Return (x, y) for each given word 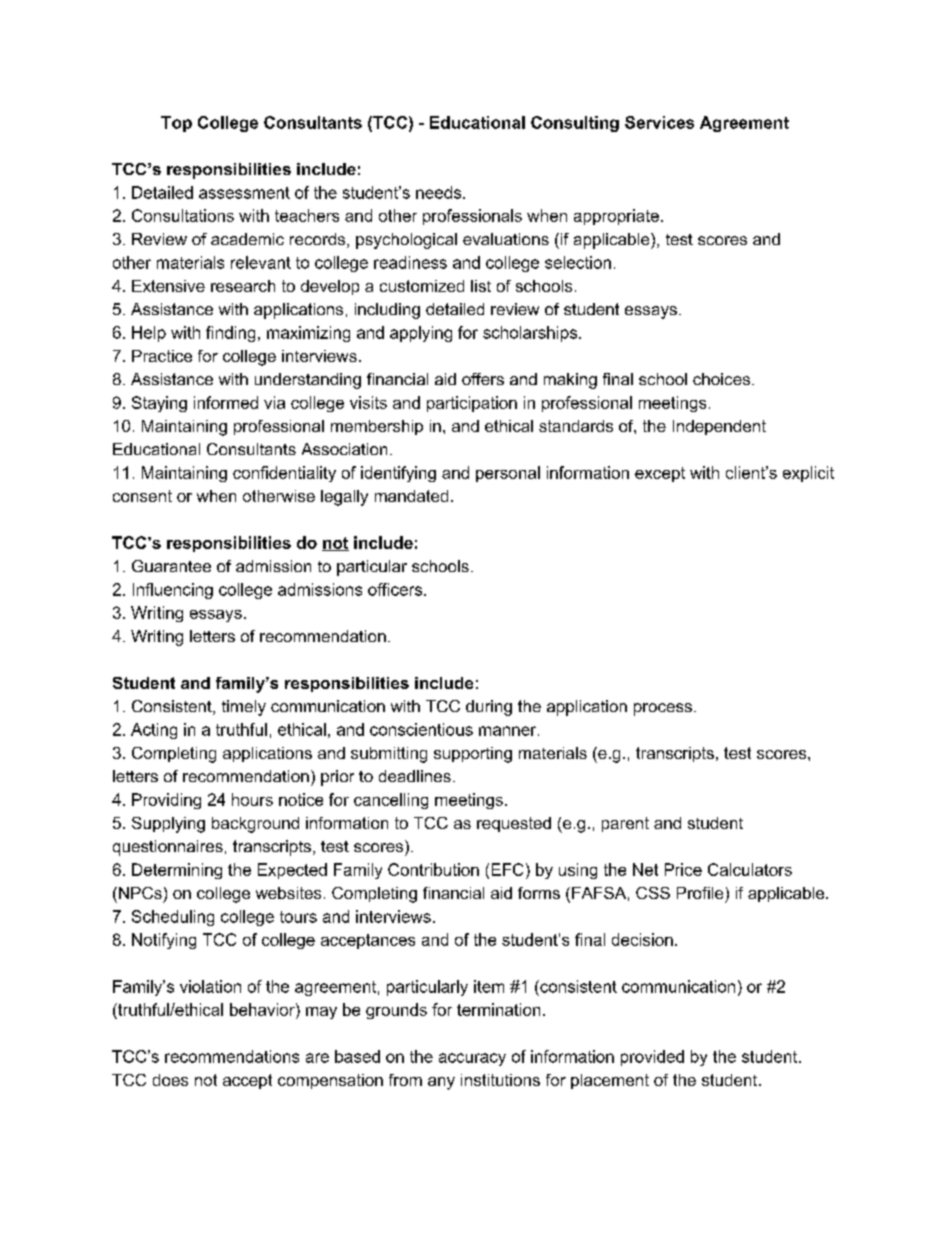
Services (659, 122)
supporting (473, 755)
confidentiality (284, 474)
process (663, 709)
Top (176, 124)
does (170, 1080)
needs (440, 192)
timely (244, 708)
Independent (719, 427)
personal (508, 474)
